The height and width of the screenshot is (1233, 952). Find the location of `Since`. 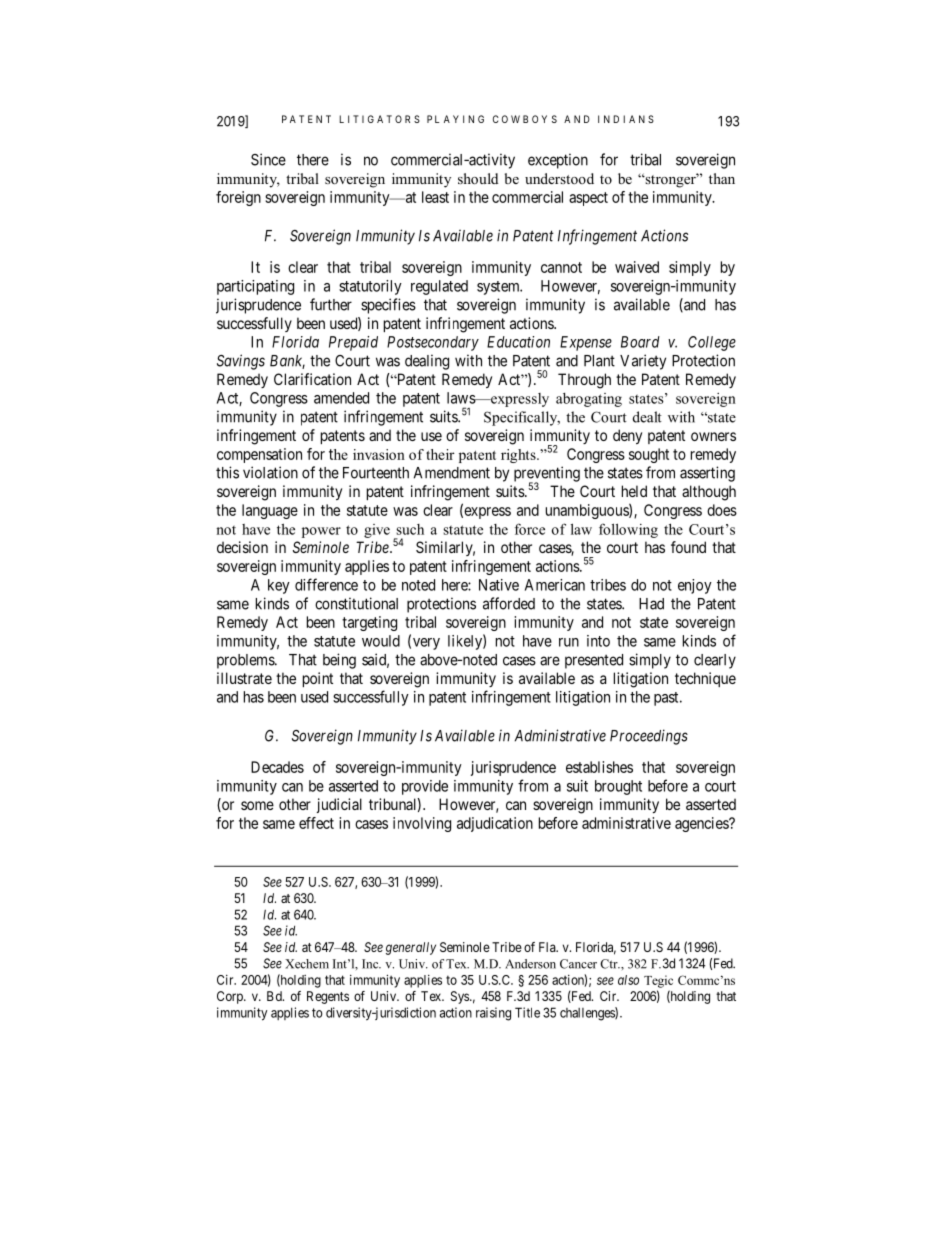

Since is located at coordinates (268, 159).
